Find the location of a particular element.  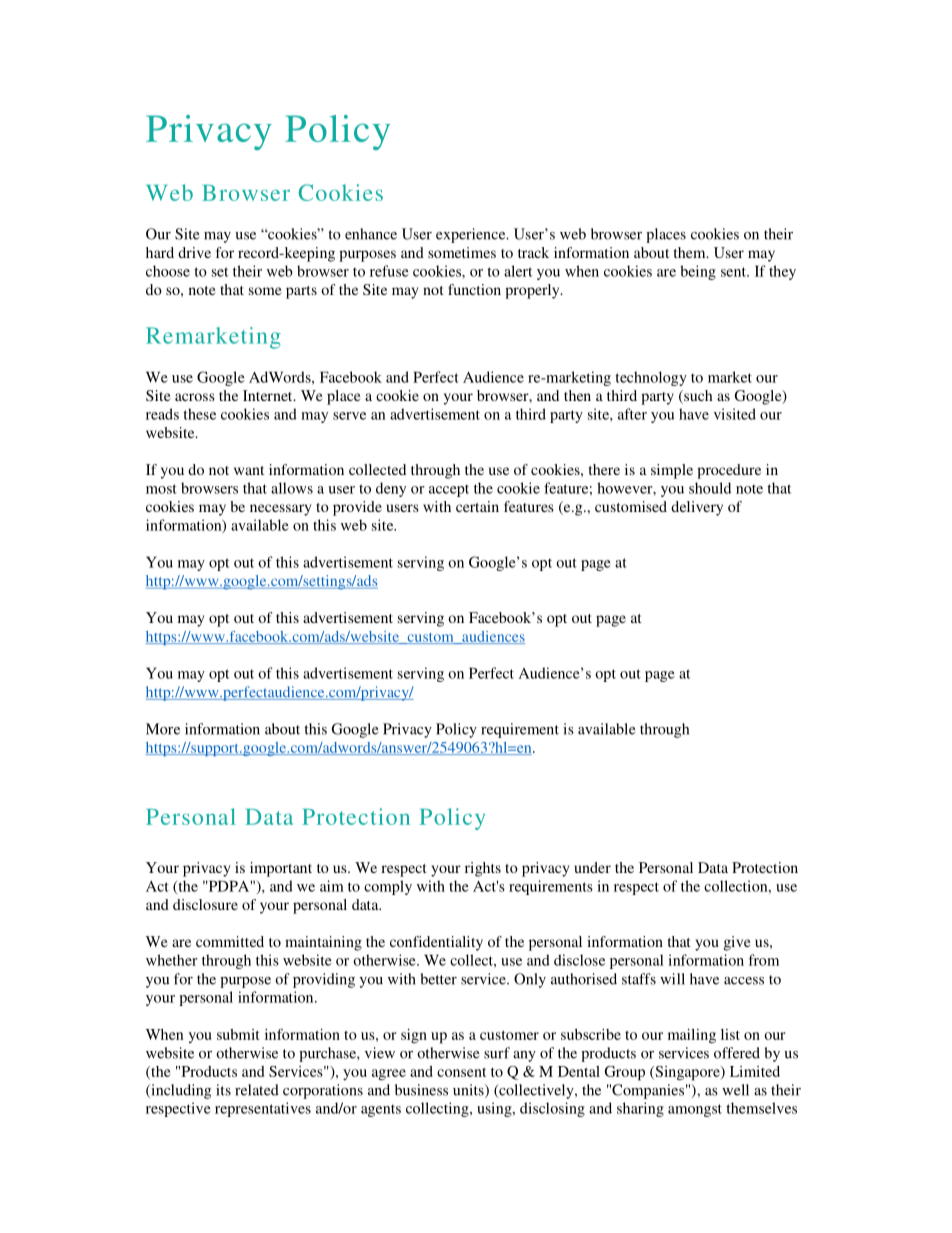

function is located at coordinates (474, 289).
